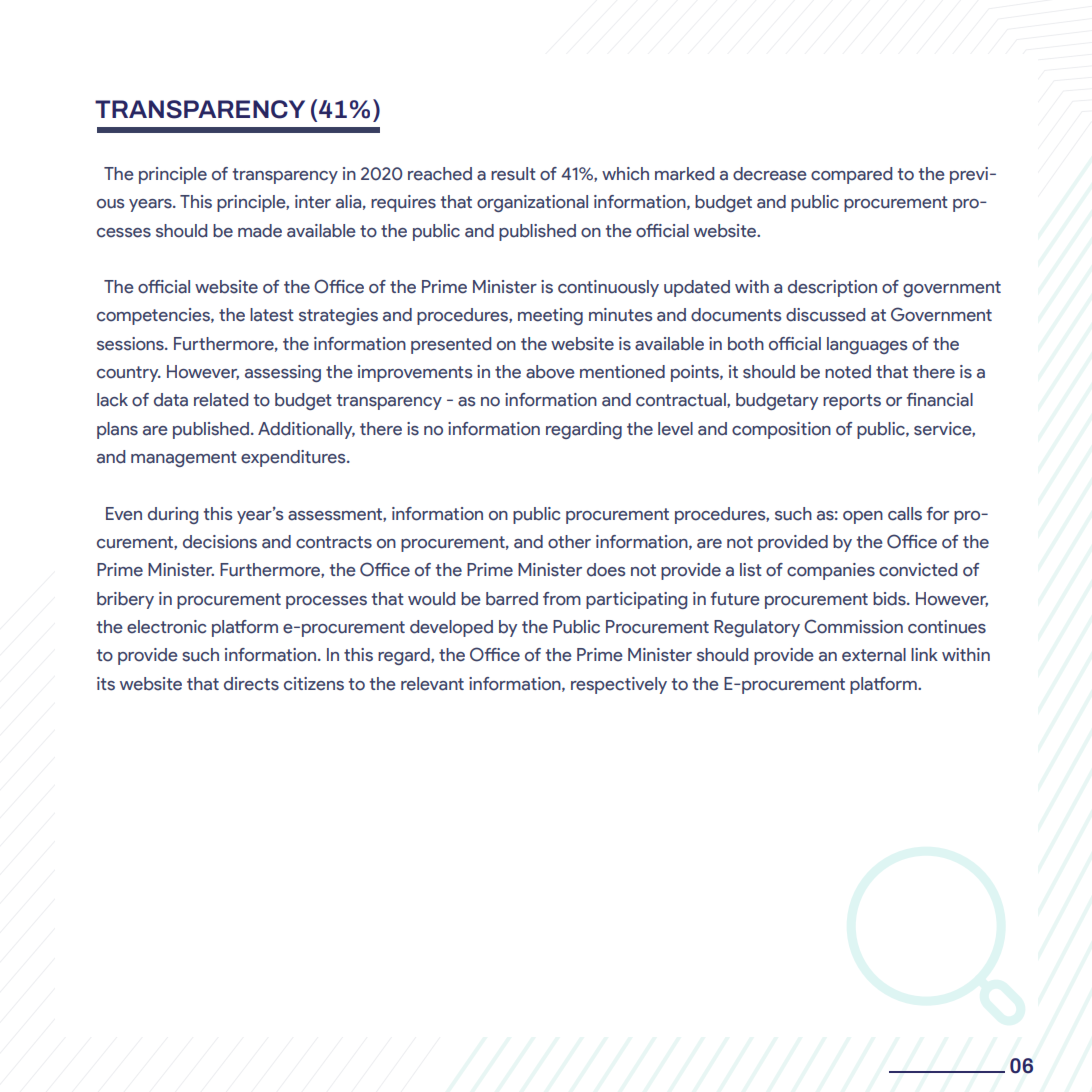  I want to click on organizational, so click(532, 203).
